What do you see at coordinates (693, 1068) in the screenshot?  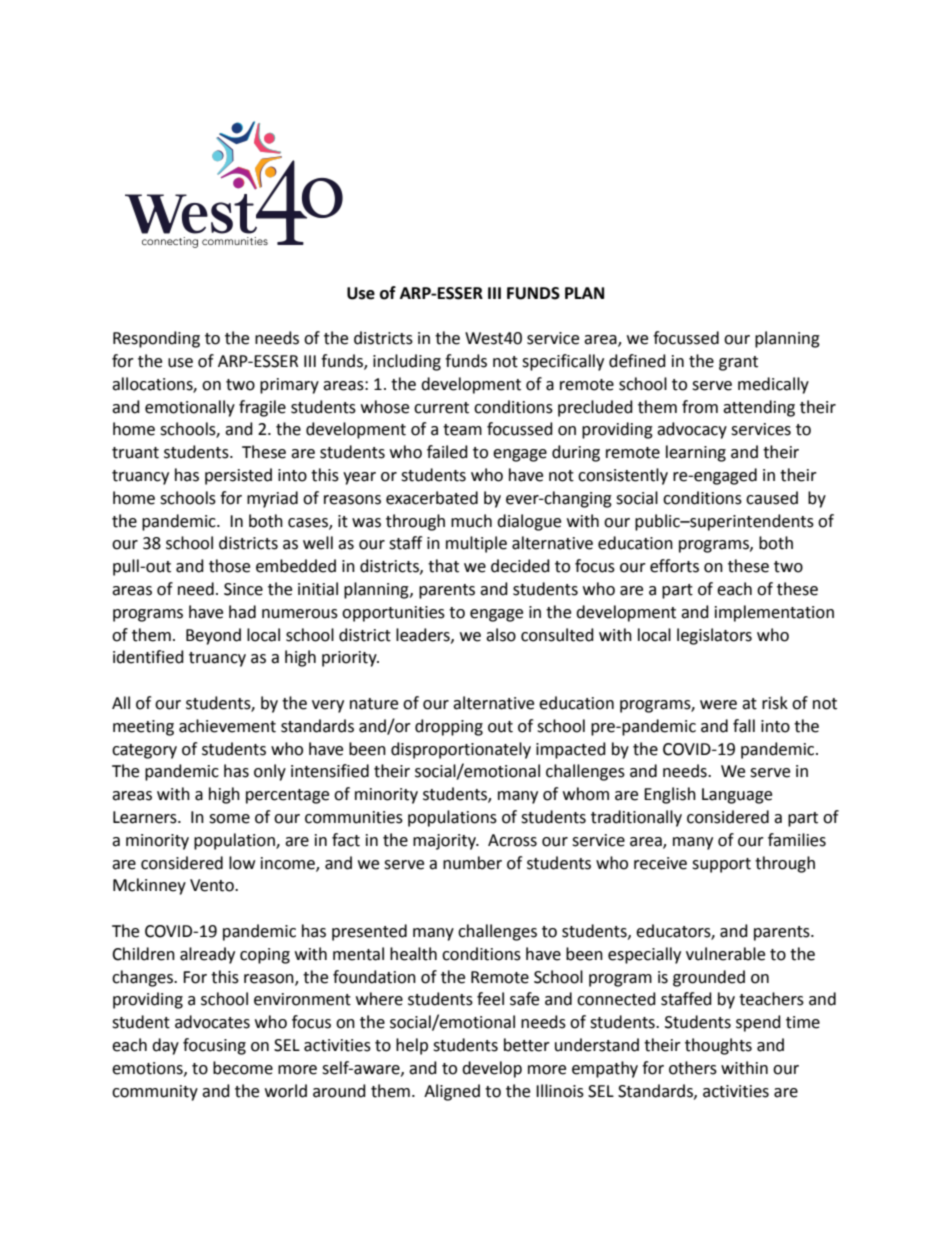 I see `others` at bounding box center [693, 1068].
